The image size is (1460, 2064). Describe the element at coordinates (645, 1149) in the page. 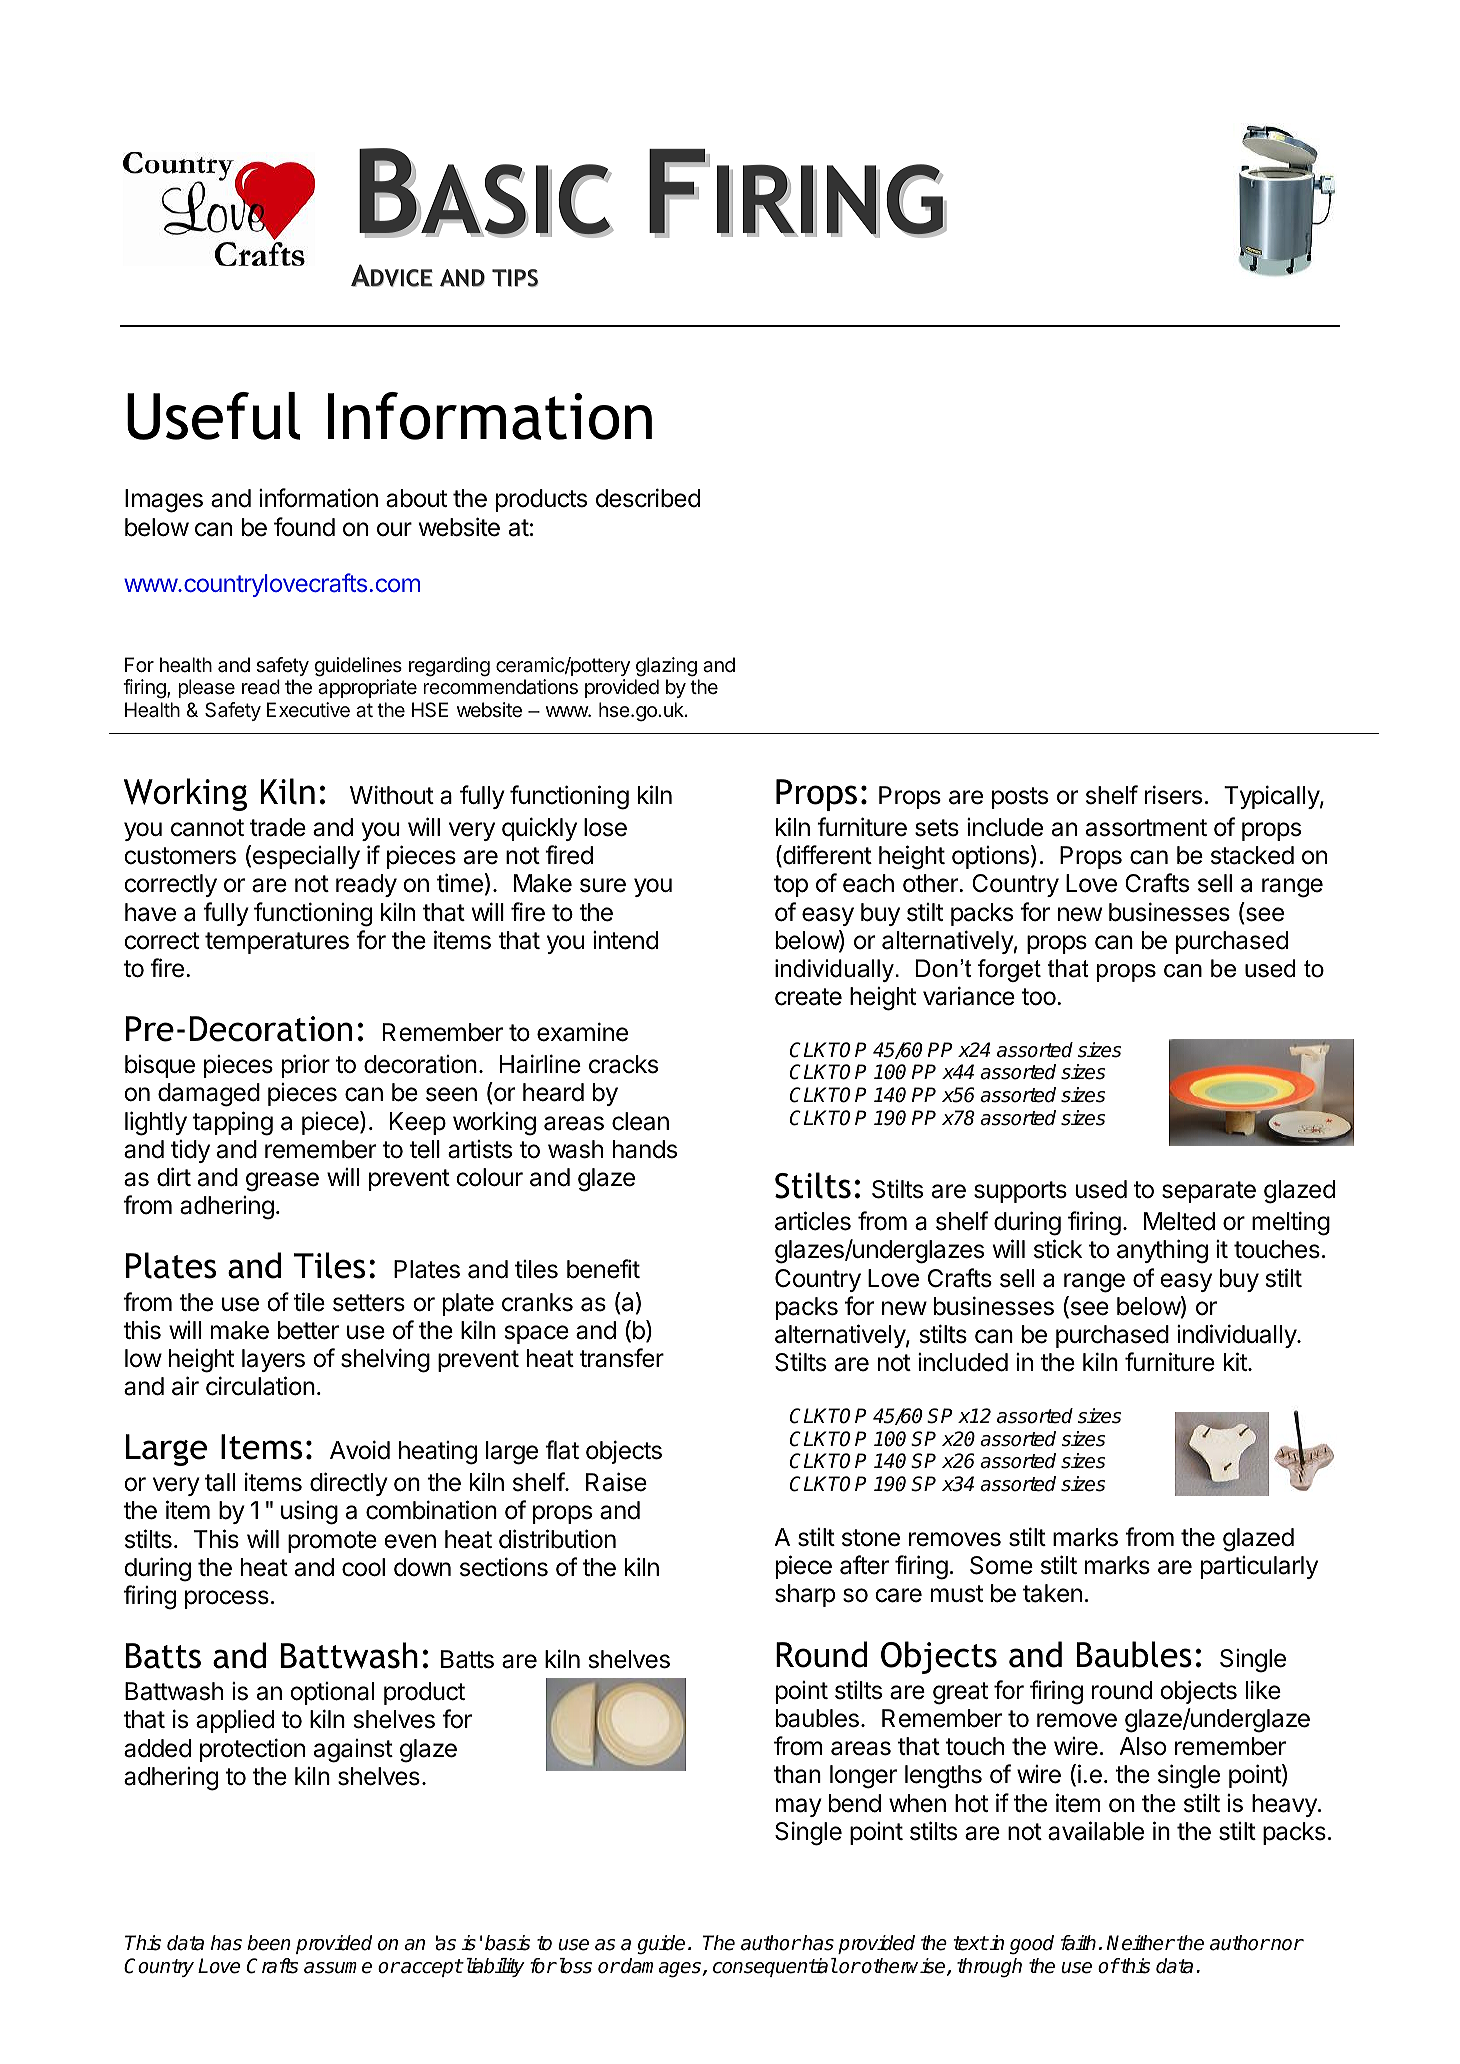

I see `hands` at that location.
